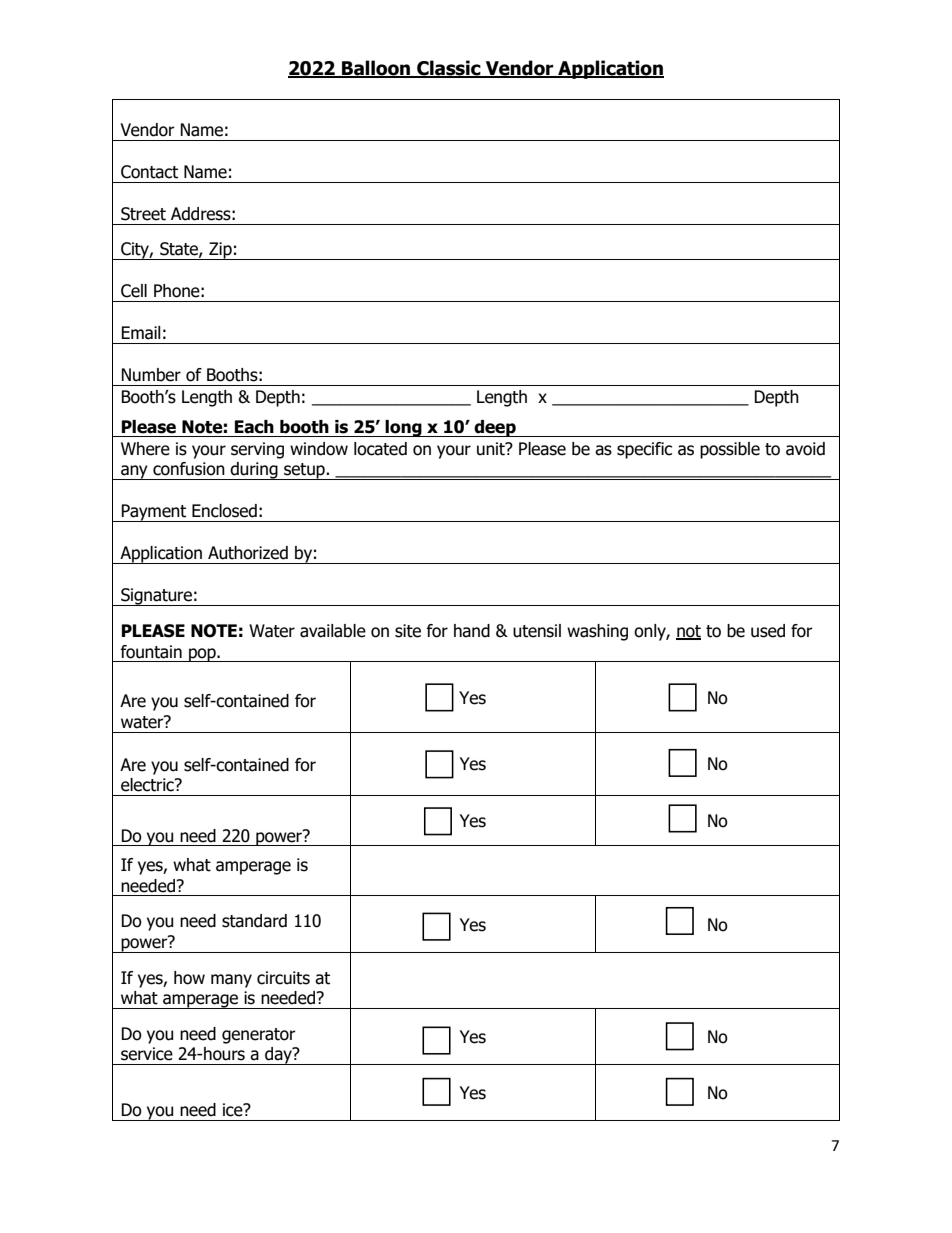 This screenshot has width=952, height=1233. Describe the element at coordinates (254, 427) in the screenshot. I see `Each` at that location.
